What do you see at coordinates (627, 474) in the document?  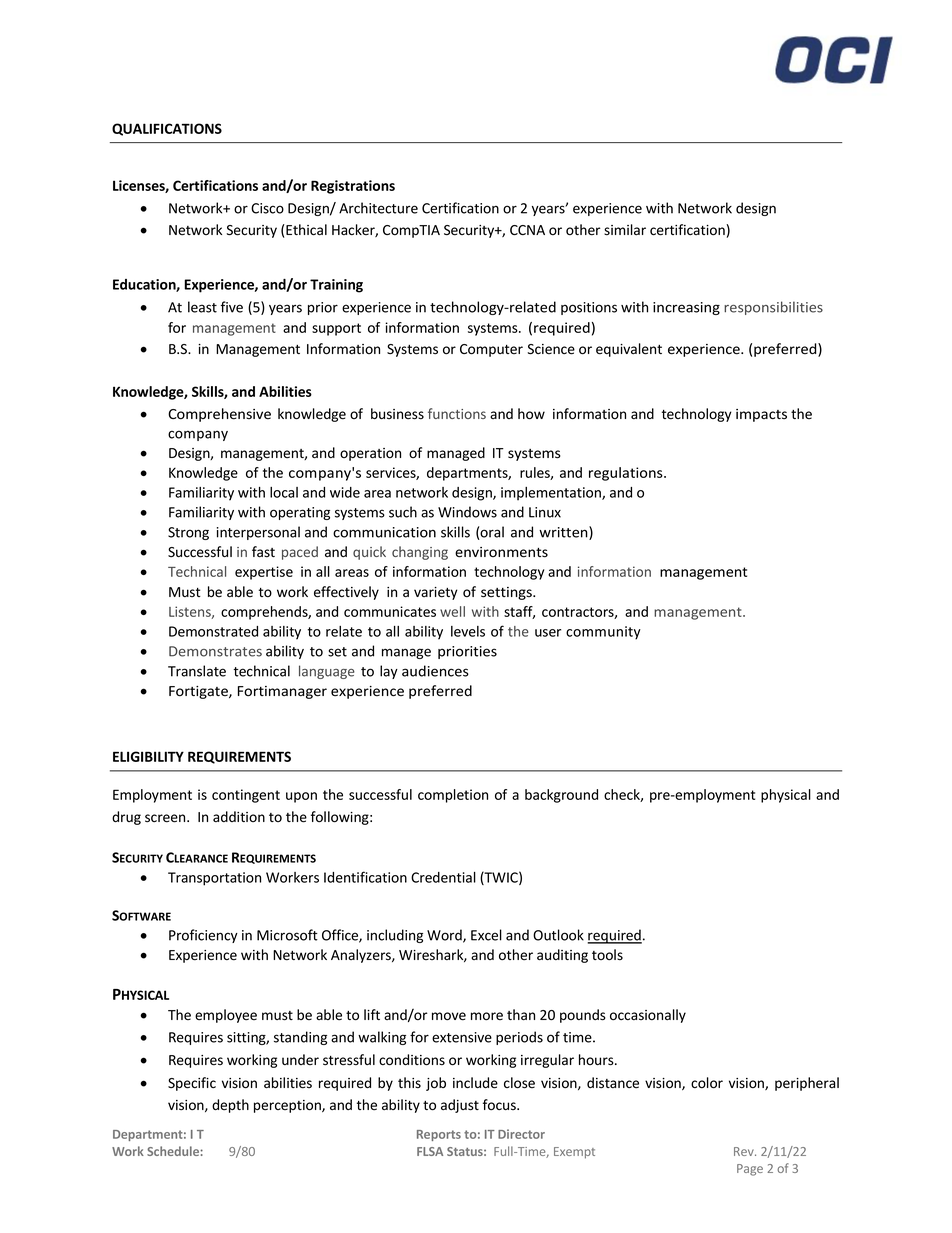 I see `regulations` at bounding box center [627, 474].
